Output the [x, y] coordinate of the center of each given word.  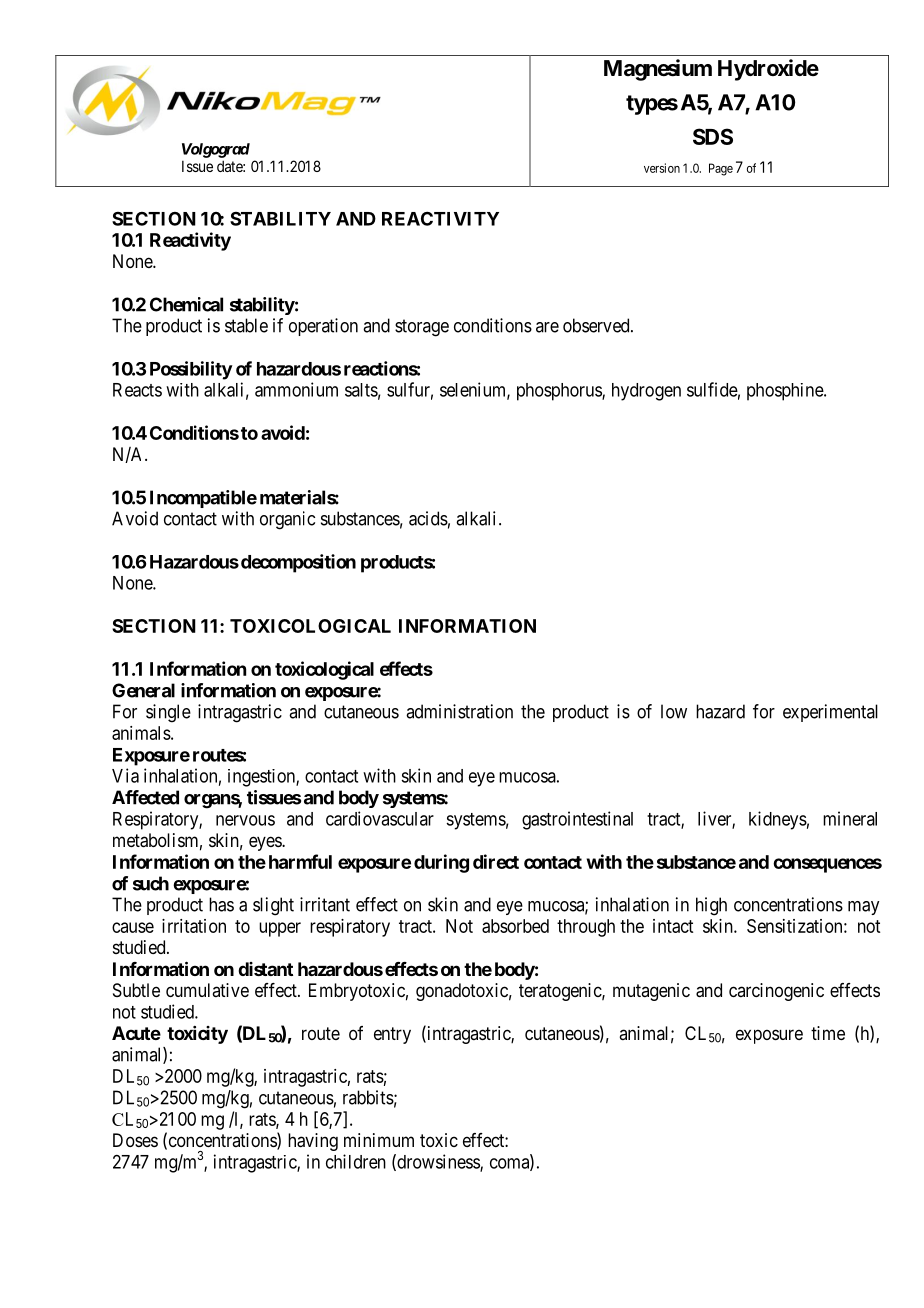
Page [721, 169]
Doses [135, 1140]
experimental [830, 713]
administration [459, 711]
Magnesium [658, 70]
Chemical [186, 304]
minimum [379, 1140]
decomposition [298, 563]
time [828, 1033]
